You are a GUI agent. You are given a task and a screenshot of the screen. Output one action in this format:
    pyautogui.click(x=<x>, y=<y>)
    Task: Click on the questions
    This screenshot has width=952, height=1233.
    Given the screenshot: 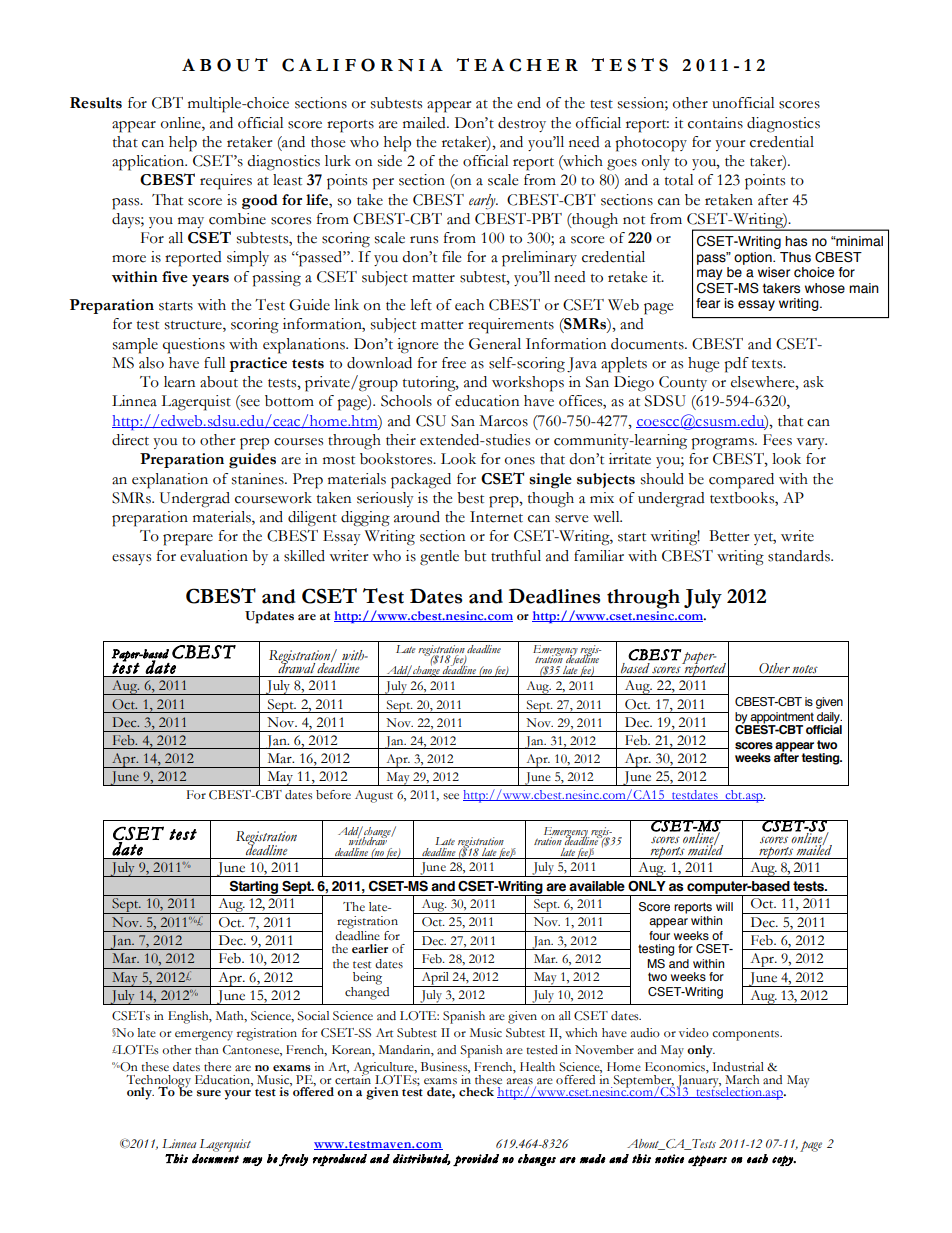 What is the action you would take?
    pyautogui.click(x=194, y=346)
